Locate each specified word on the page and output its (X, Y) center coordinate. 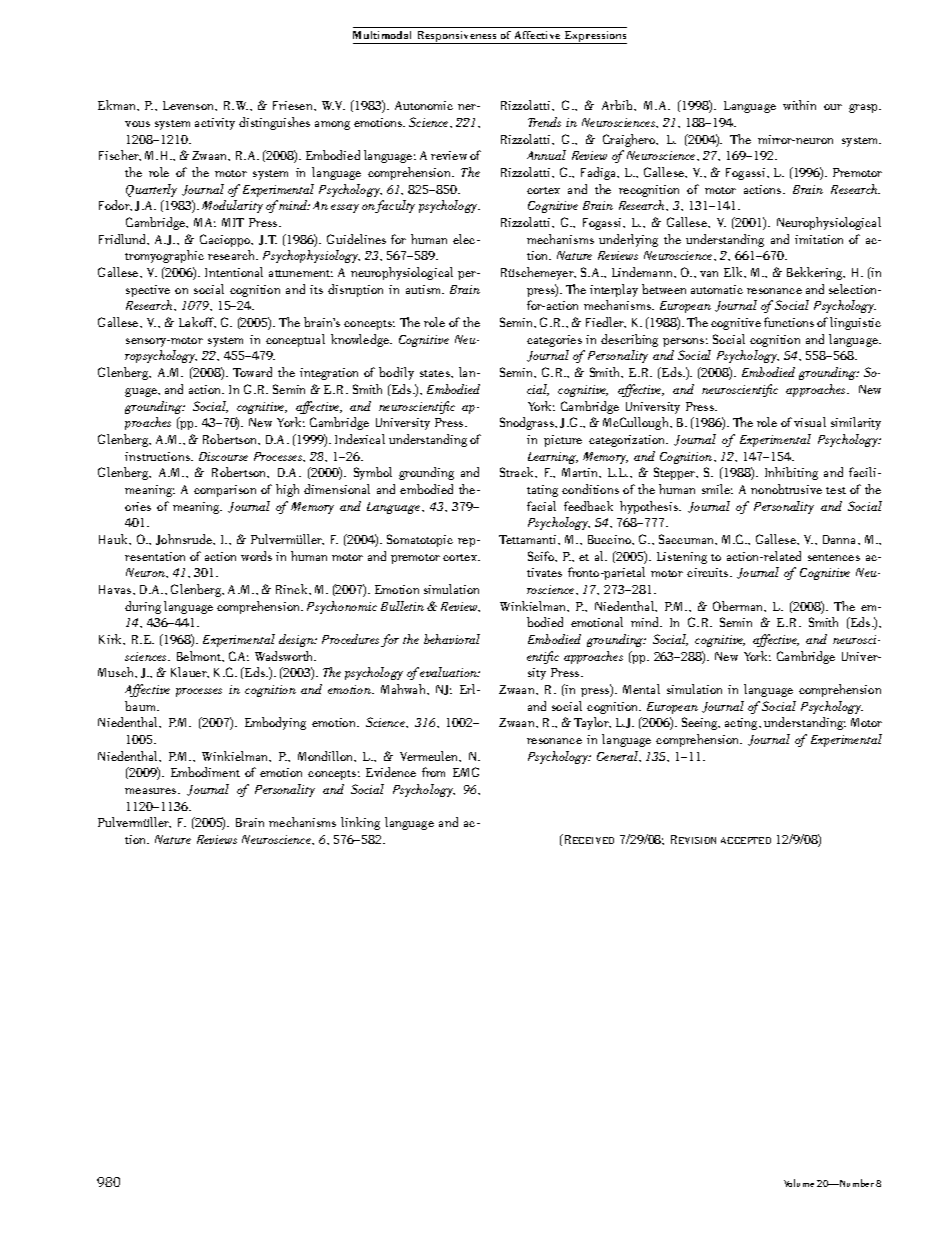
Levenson (190, 106)
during (143, 607)
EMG (466, 772)
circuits (709, 572)
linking (360, 823)
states (436, 373)
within (799, 105)
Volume (799, 1183)
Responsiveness (457, 37)
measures (152, 791)
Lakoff (197, 322)
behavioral (452, 639)
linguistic (855, 323)
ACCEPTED (746, 840)
